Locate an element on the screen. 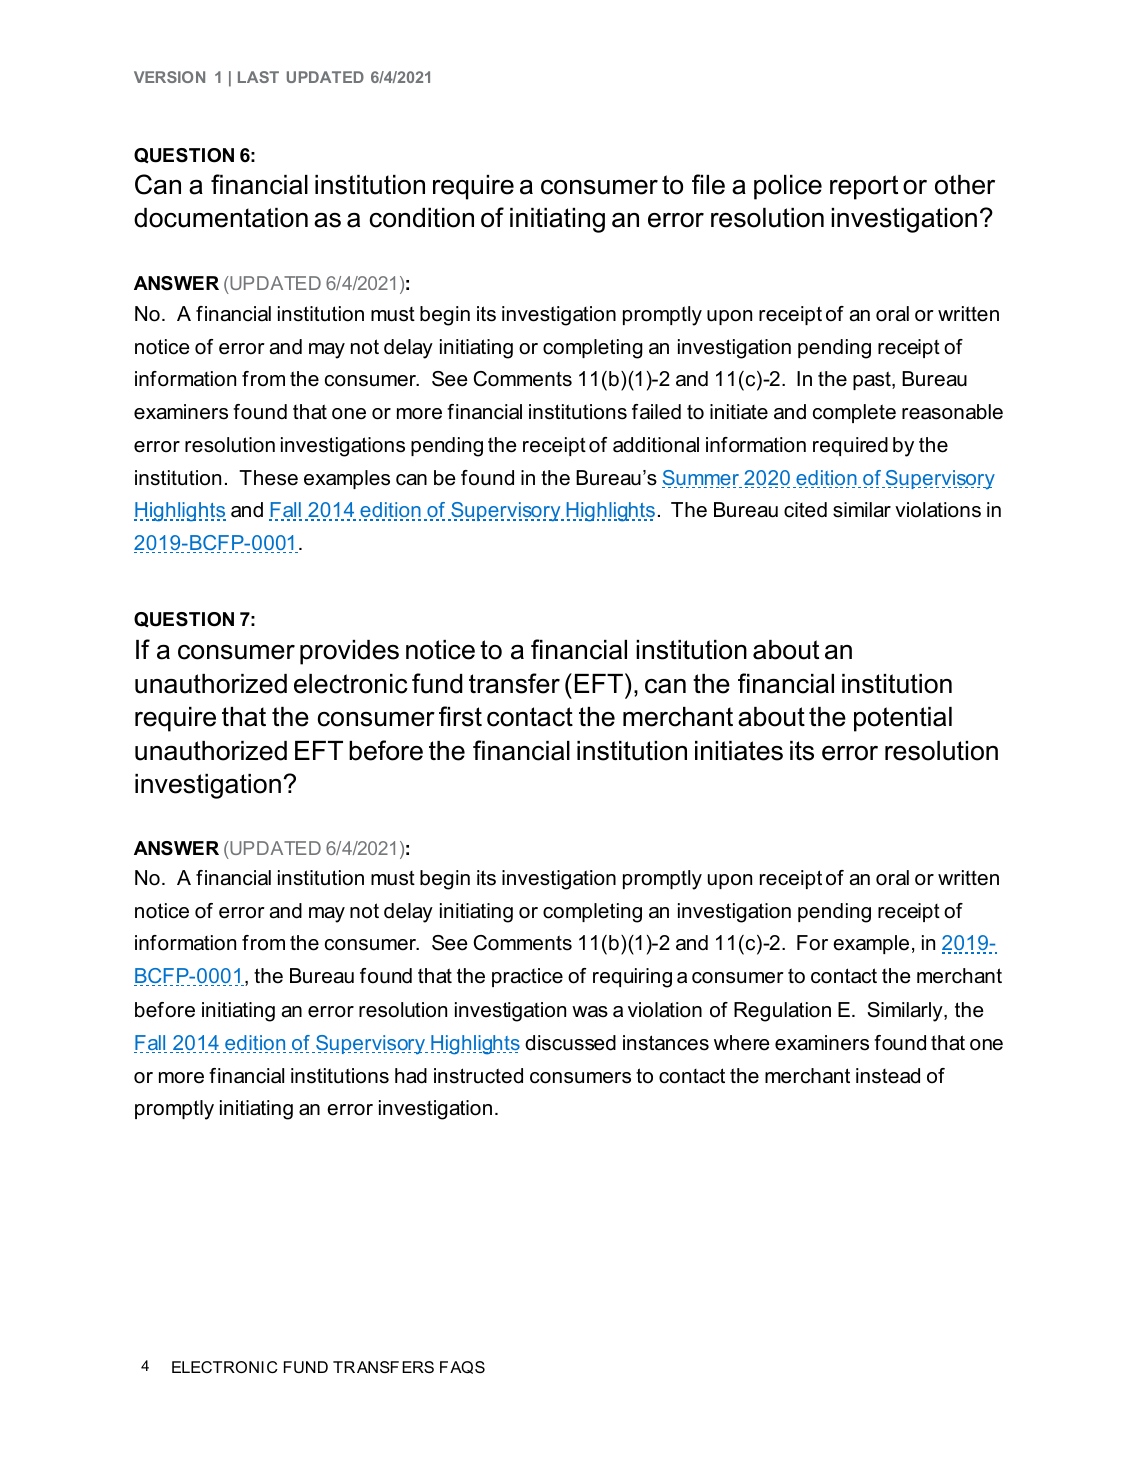 The width and height of the screenshot is (1138, 1473). discussed is located at coordinates (570, 1043).
